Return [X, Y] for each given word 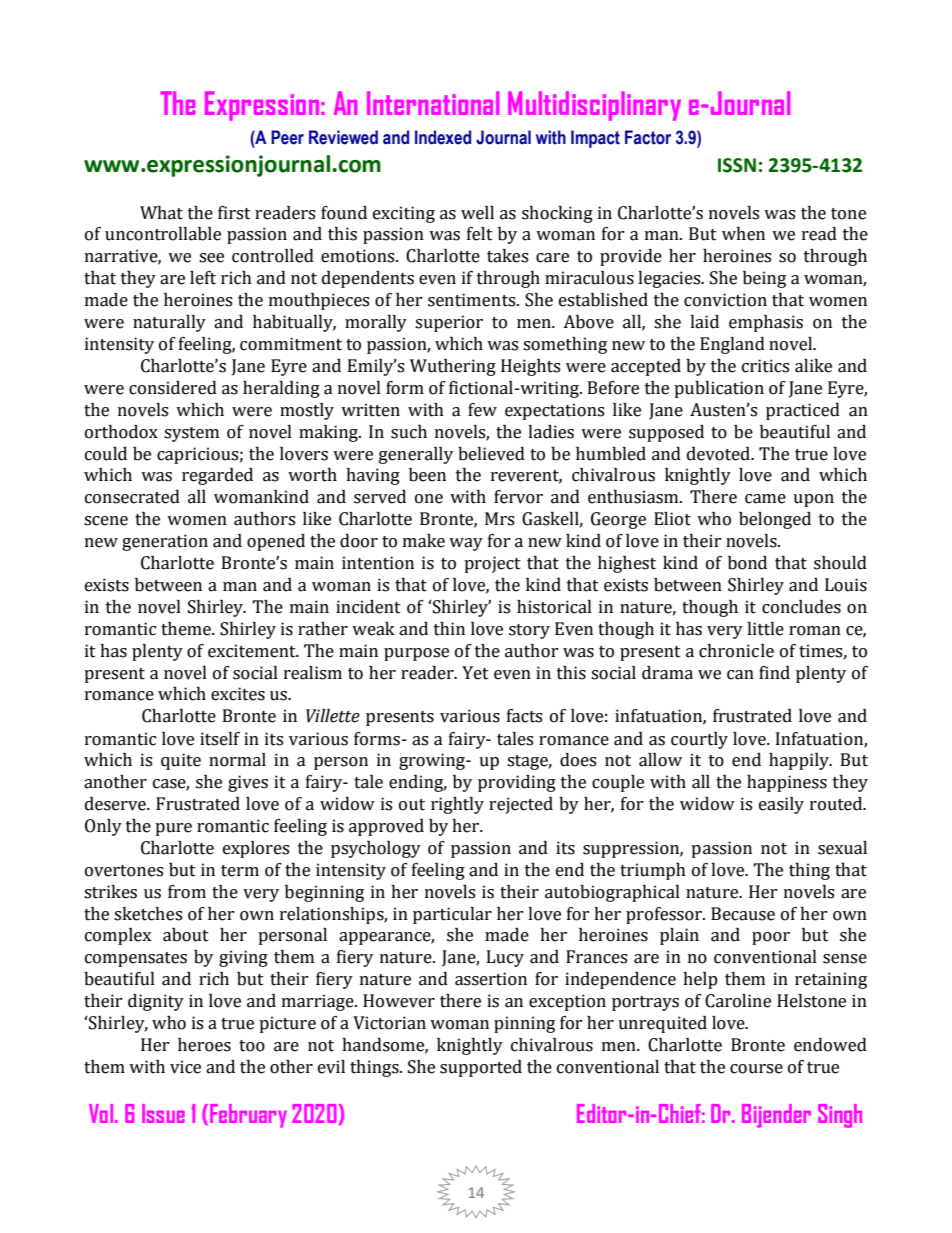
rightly [457, 805]
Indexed [443, 137]
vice [185, 1067]
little [765, 629]
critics [765, 366]
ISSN [737, 165]
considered [173, 388]
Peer [287, 137]
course [756, 1069]
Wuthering [453, 367]
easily [781, 805]
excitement [253, 651]
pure [173, 829]
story [529, 631]
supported [481, 1068]
